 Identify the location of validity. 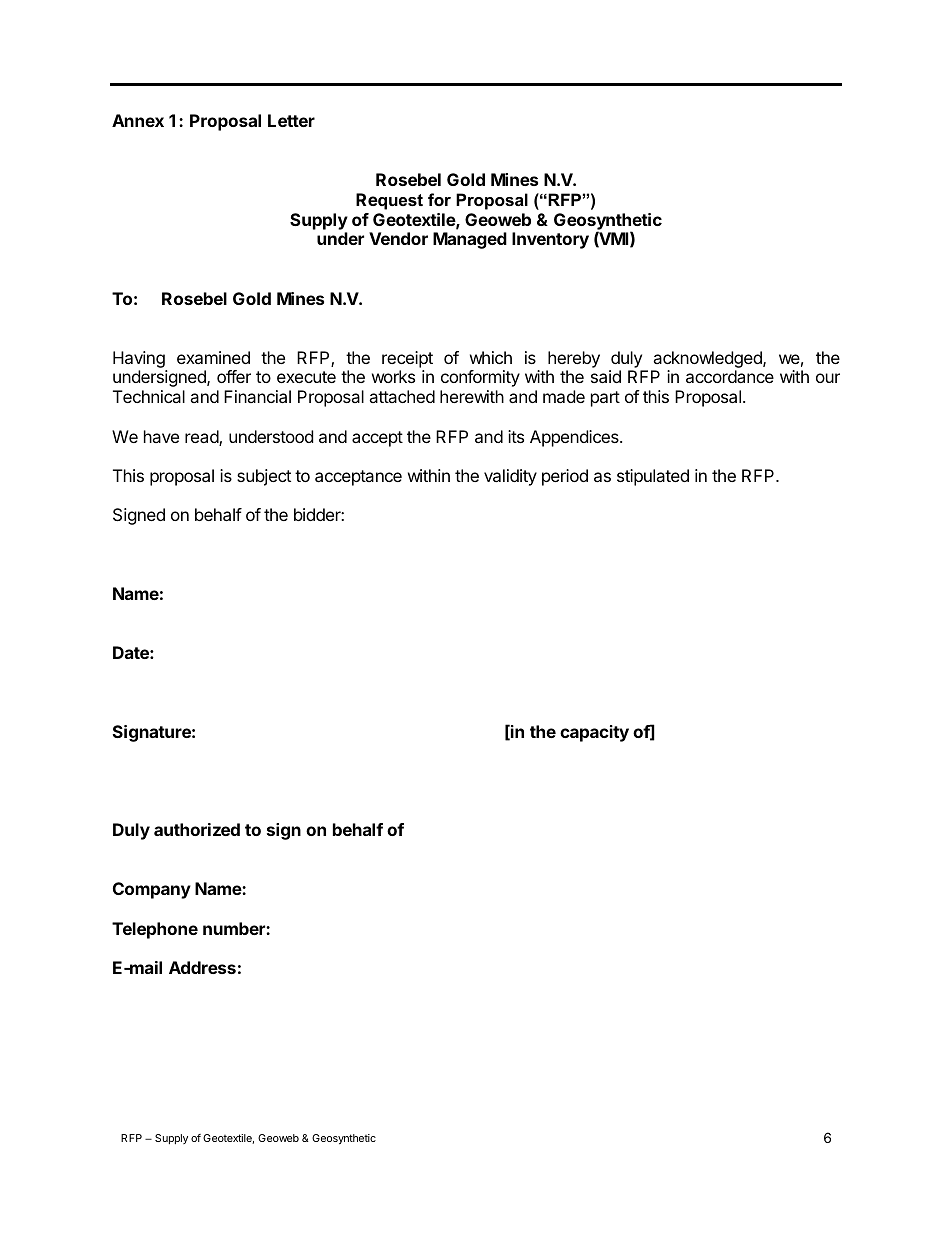
(510, 477).
